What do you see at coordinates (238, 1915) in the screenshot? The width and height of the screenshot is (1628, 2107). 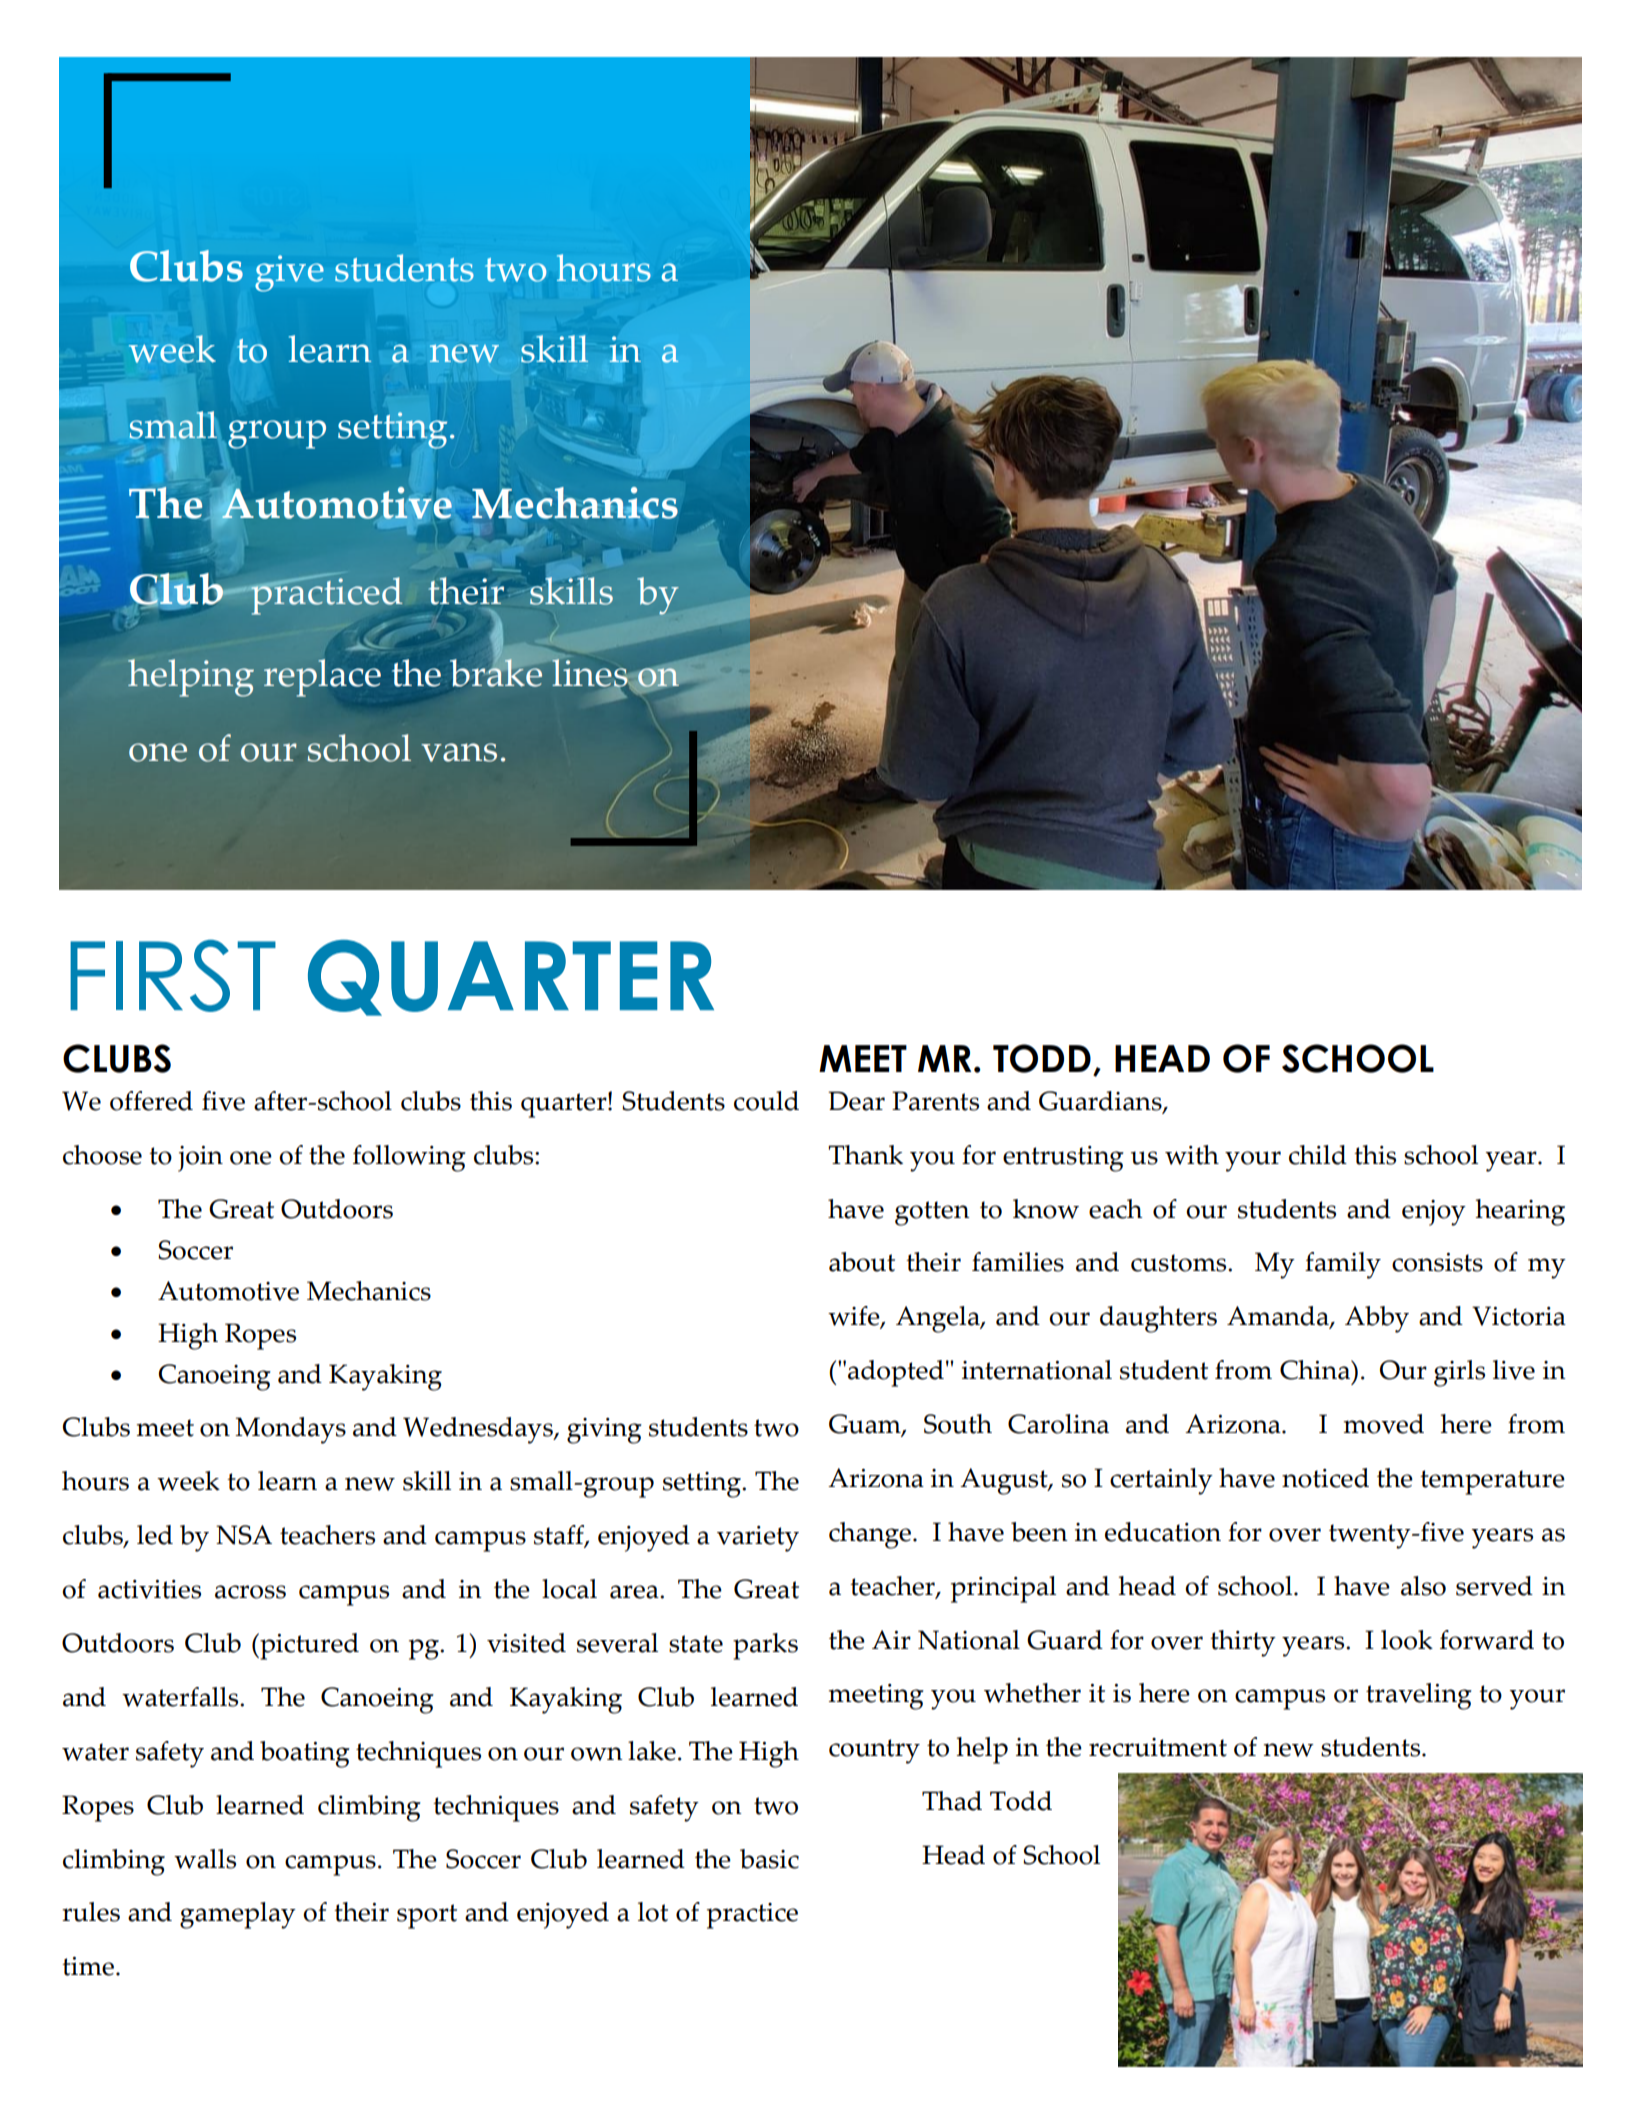 I see `gameplay` at bounding box center [238, 1915].
